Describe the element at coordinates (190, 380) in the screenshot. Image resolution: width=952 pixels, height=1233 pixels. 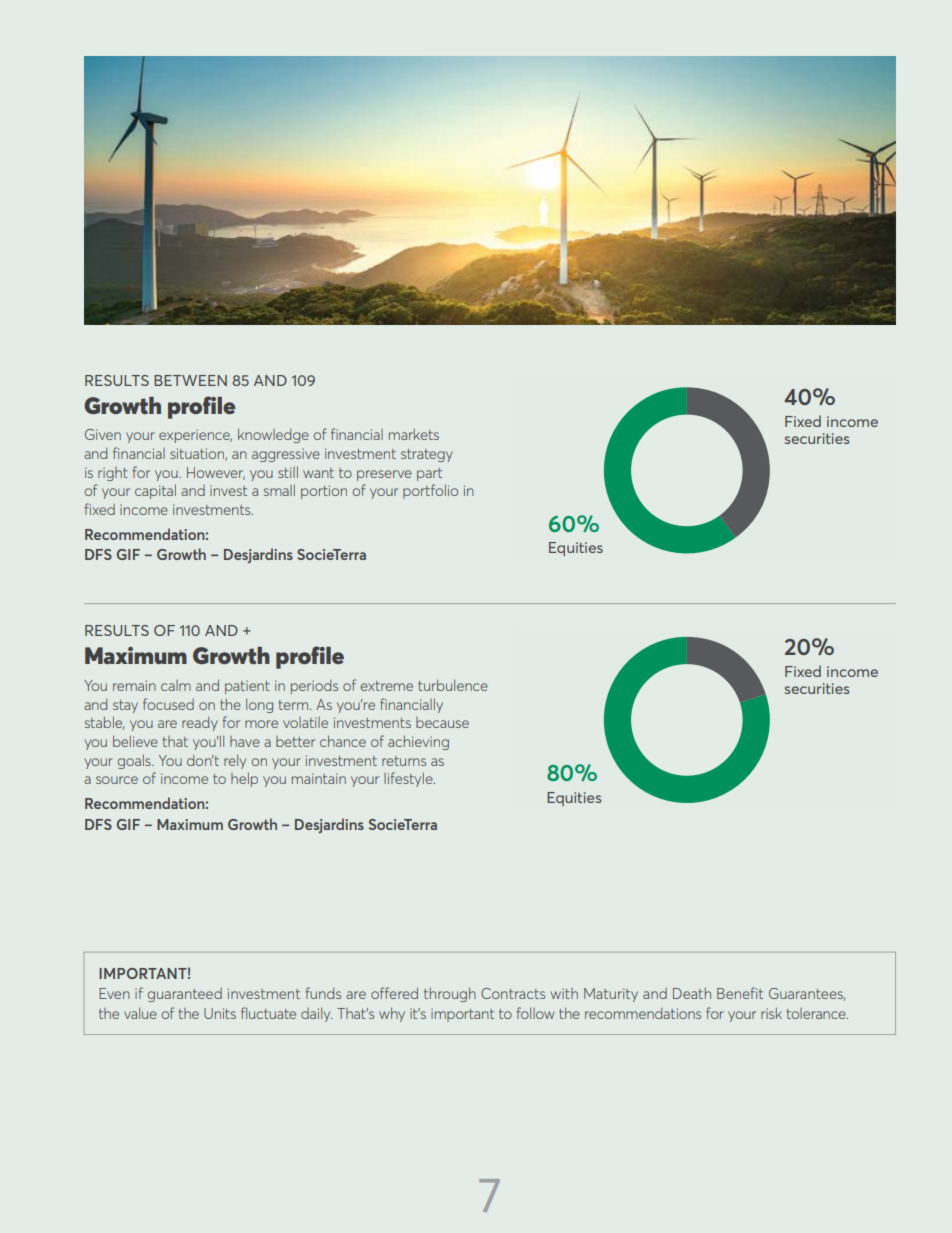
I see `BETWEEN` at that location.
